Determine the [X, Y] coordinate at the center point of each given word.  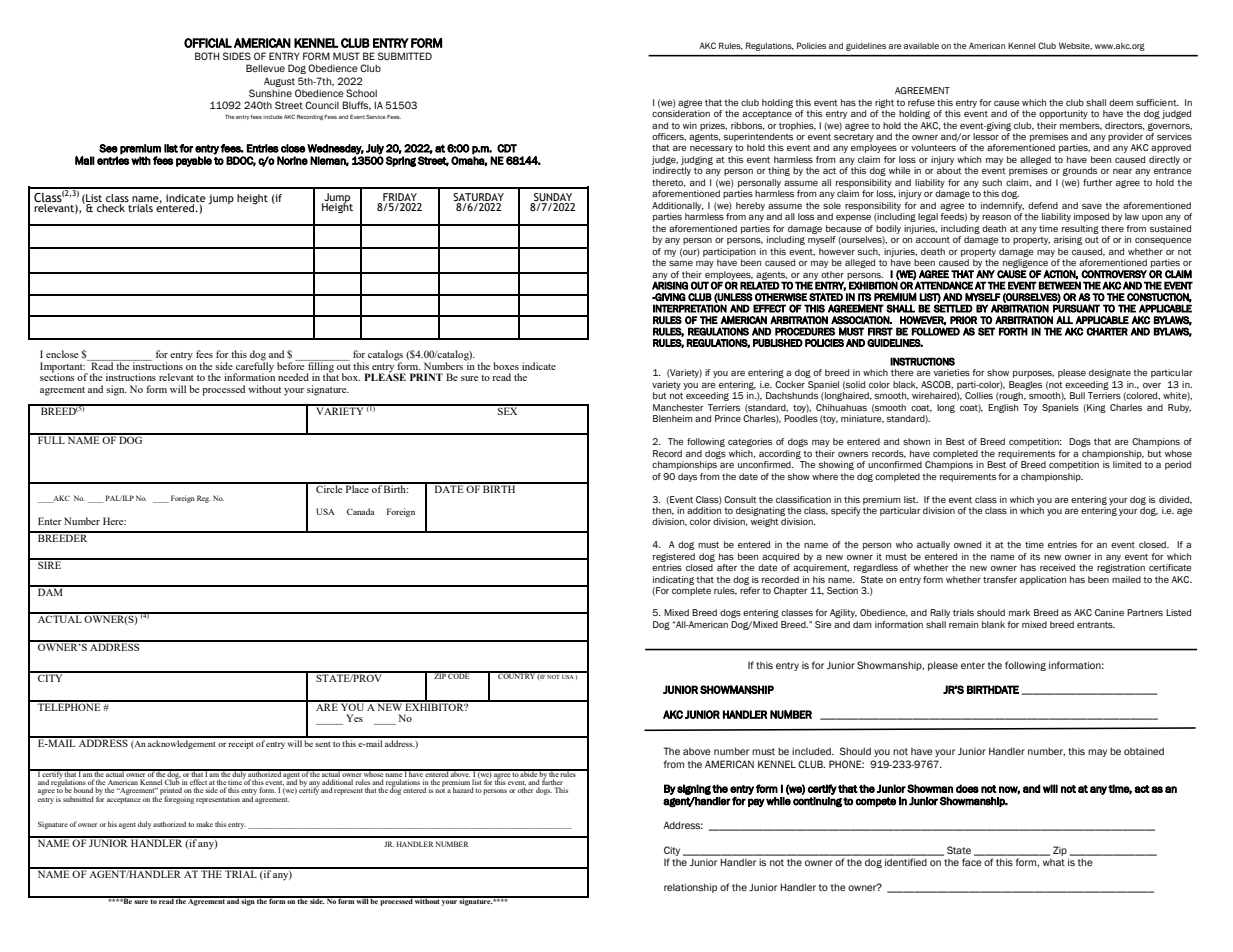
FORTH [1013, 331]
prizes [713, 126]
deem [1121, 102]
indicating [673, 580]
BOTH [207, 56]
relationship [690, 888]
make [204, 824]
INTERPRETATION [690, 308]
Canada [361, 511]
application [1043, 580]
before [292, 365]
